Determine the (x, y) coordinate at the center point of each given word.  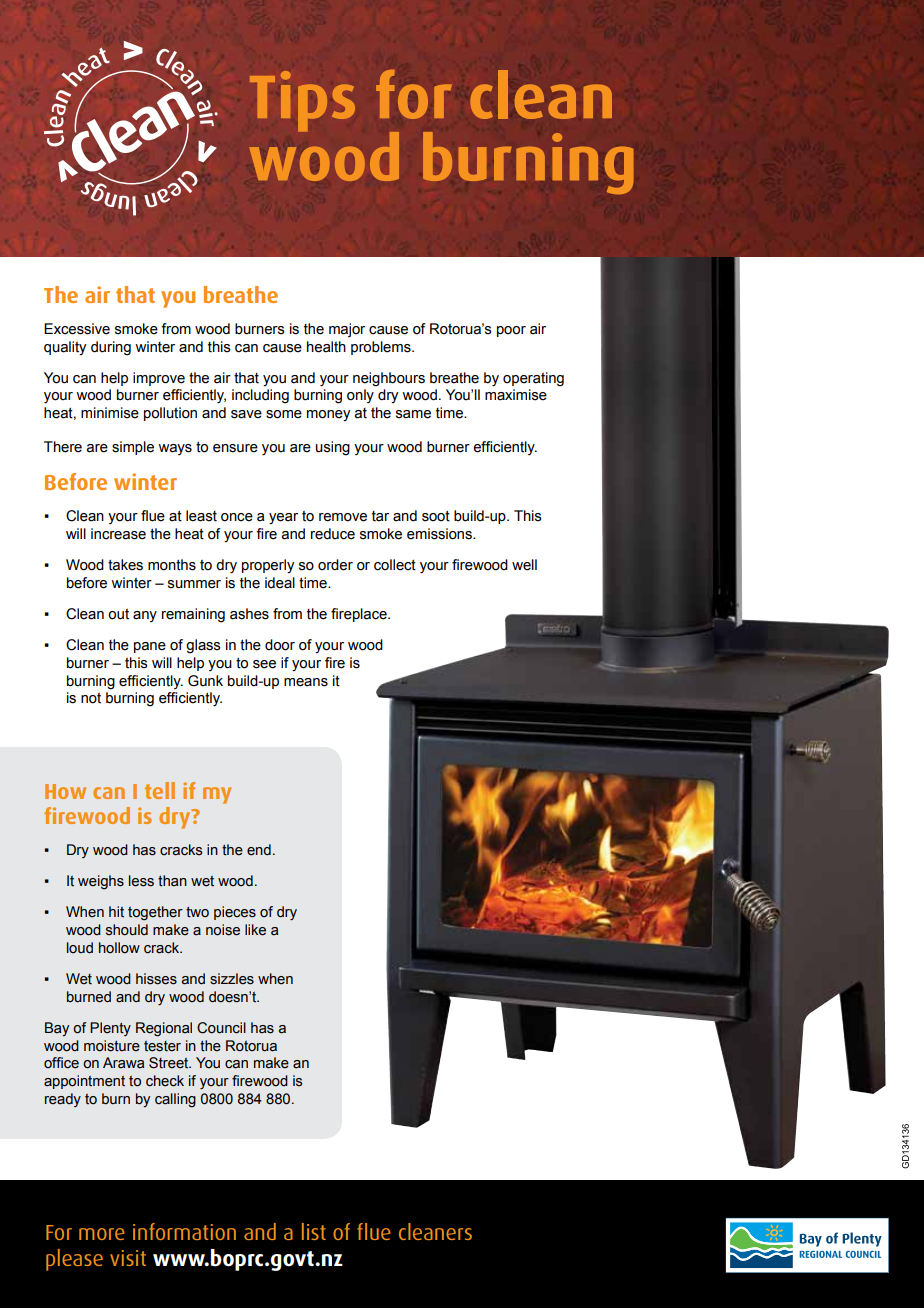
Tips (302, 101)
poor (511, 331)
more (102, 1234)
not (91, 698)
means (306, 682)
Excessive (77, 329)
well (524, 565)
